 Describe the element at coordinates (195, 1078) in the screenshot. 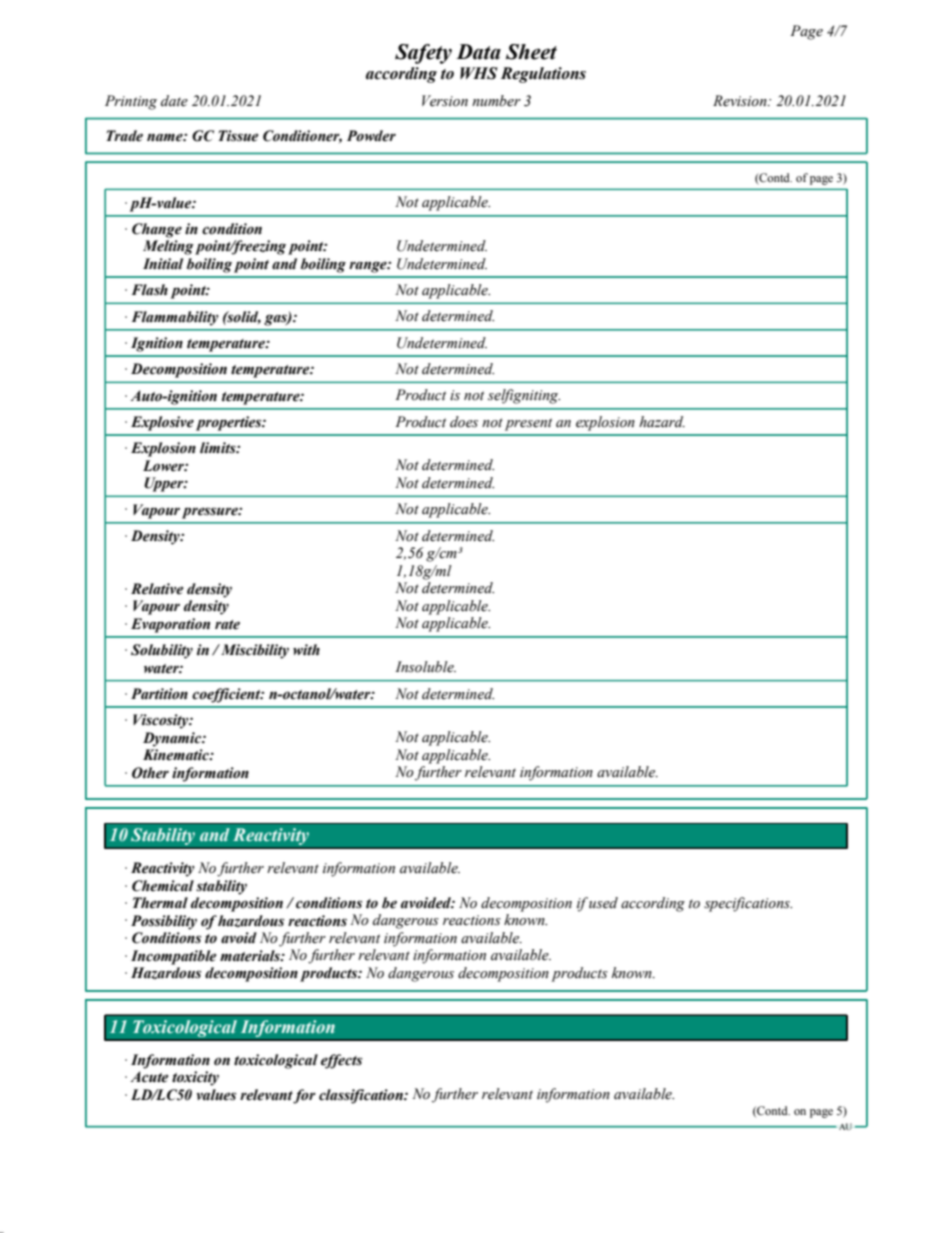

I see `toxicity` at that location.
